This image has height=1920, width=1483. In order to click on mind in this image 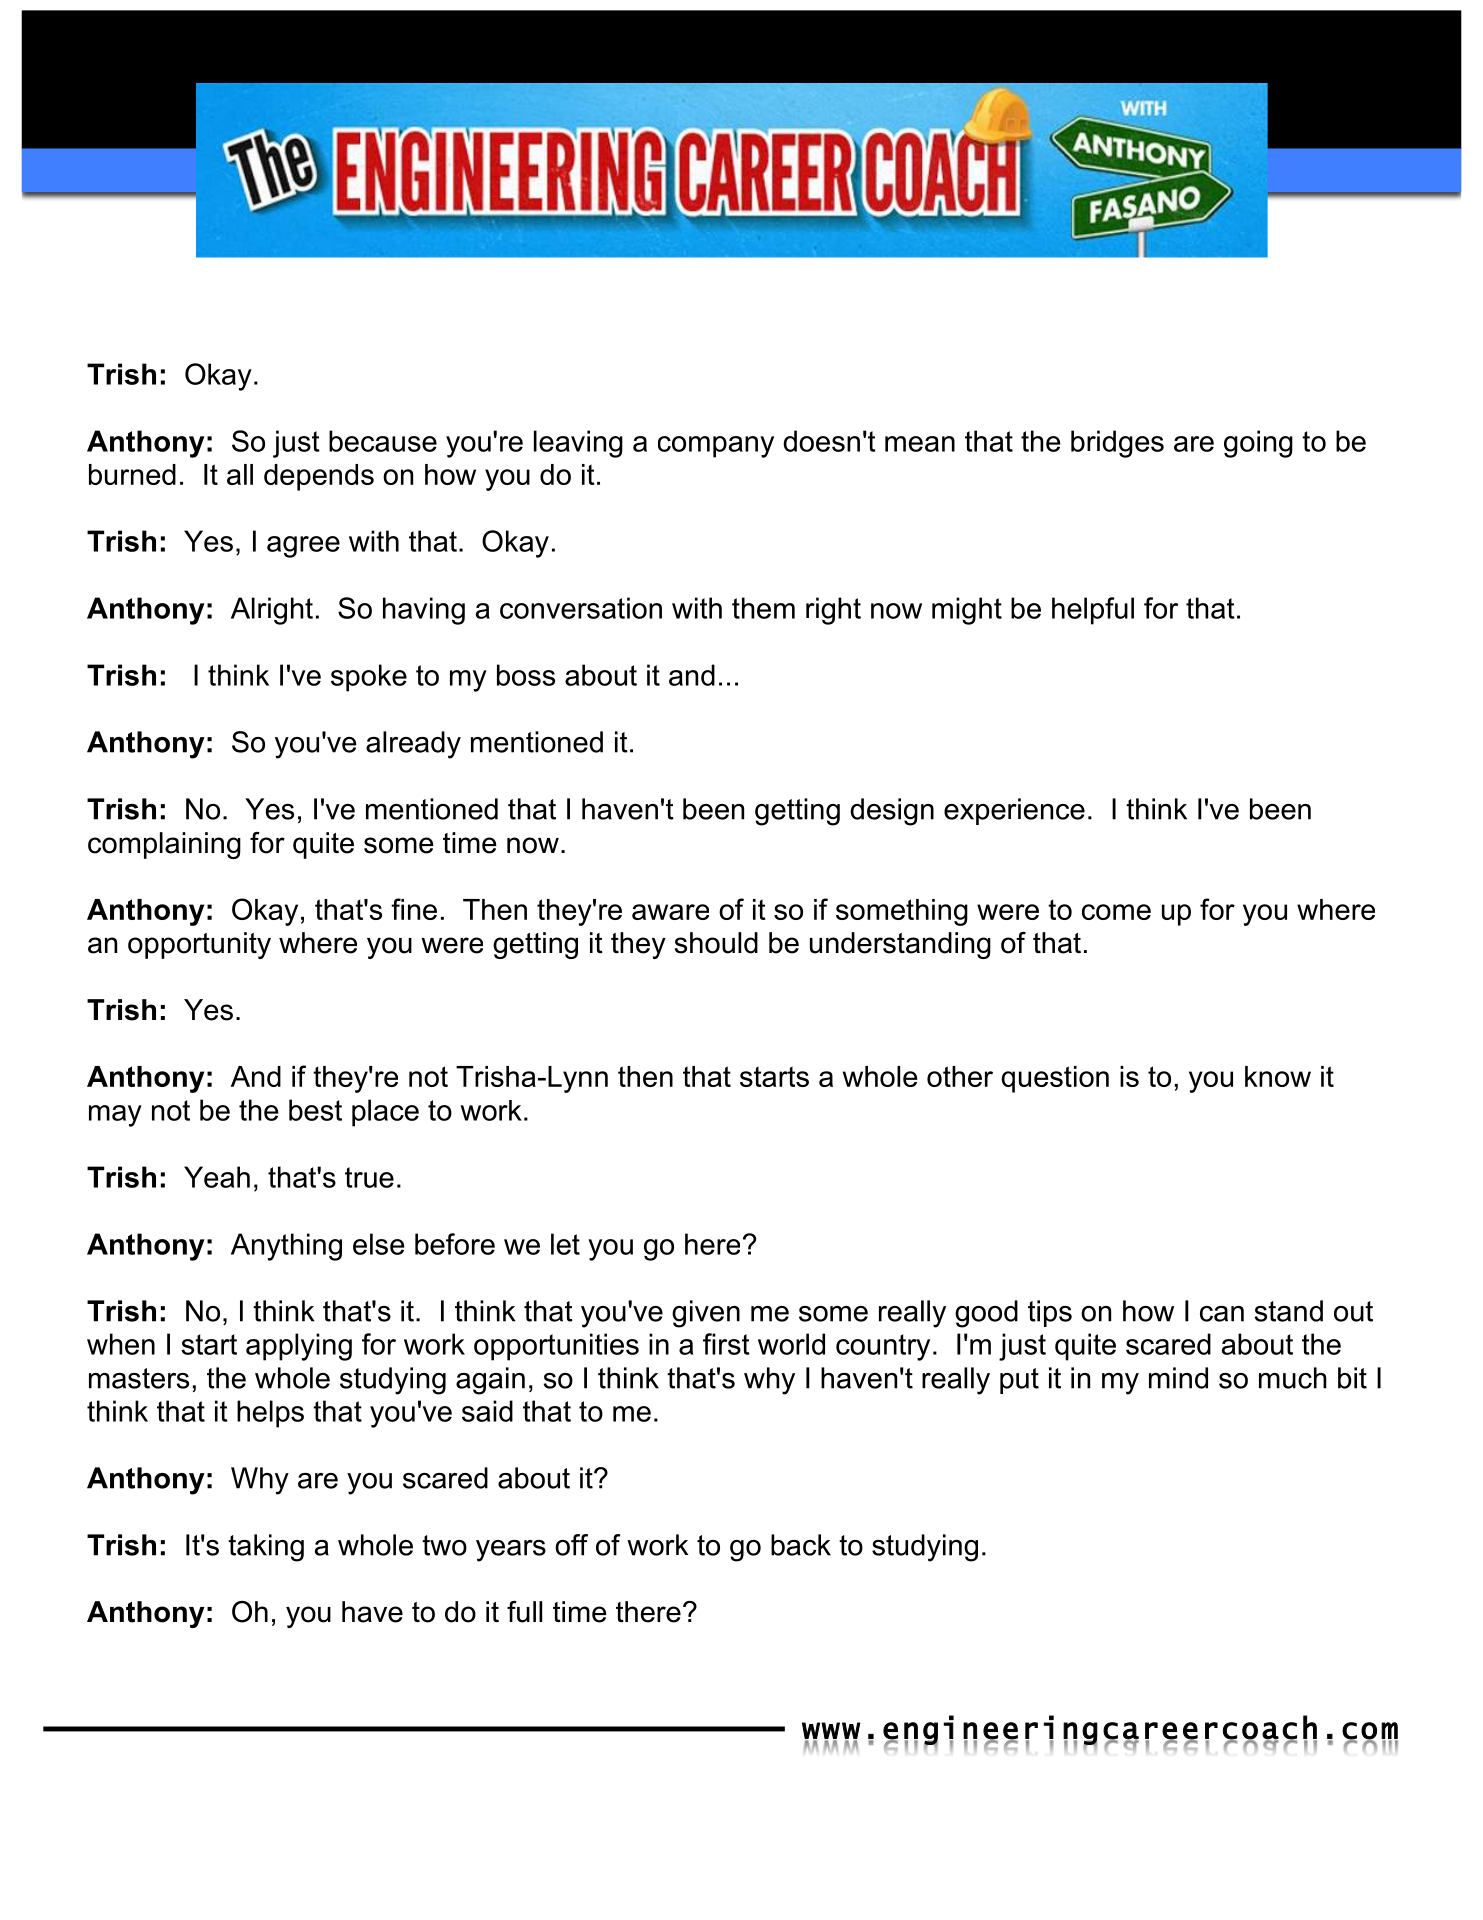, I will do `click(1178, 1378)`.
